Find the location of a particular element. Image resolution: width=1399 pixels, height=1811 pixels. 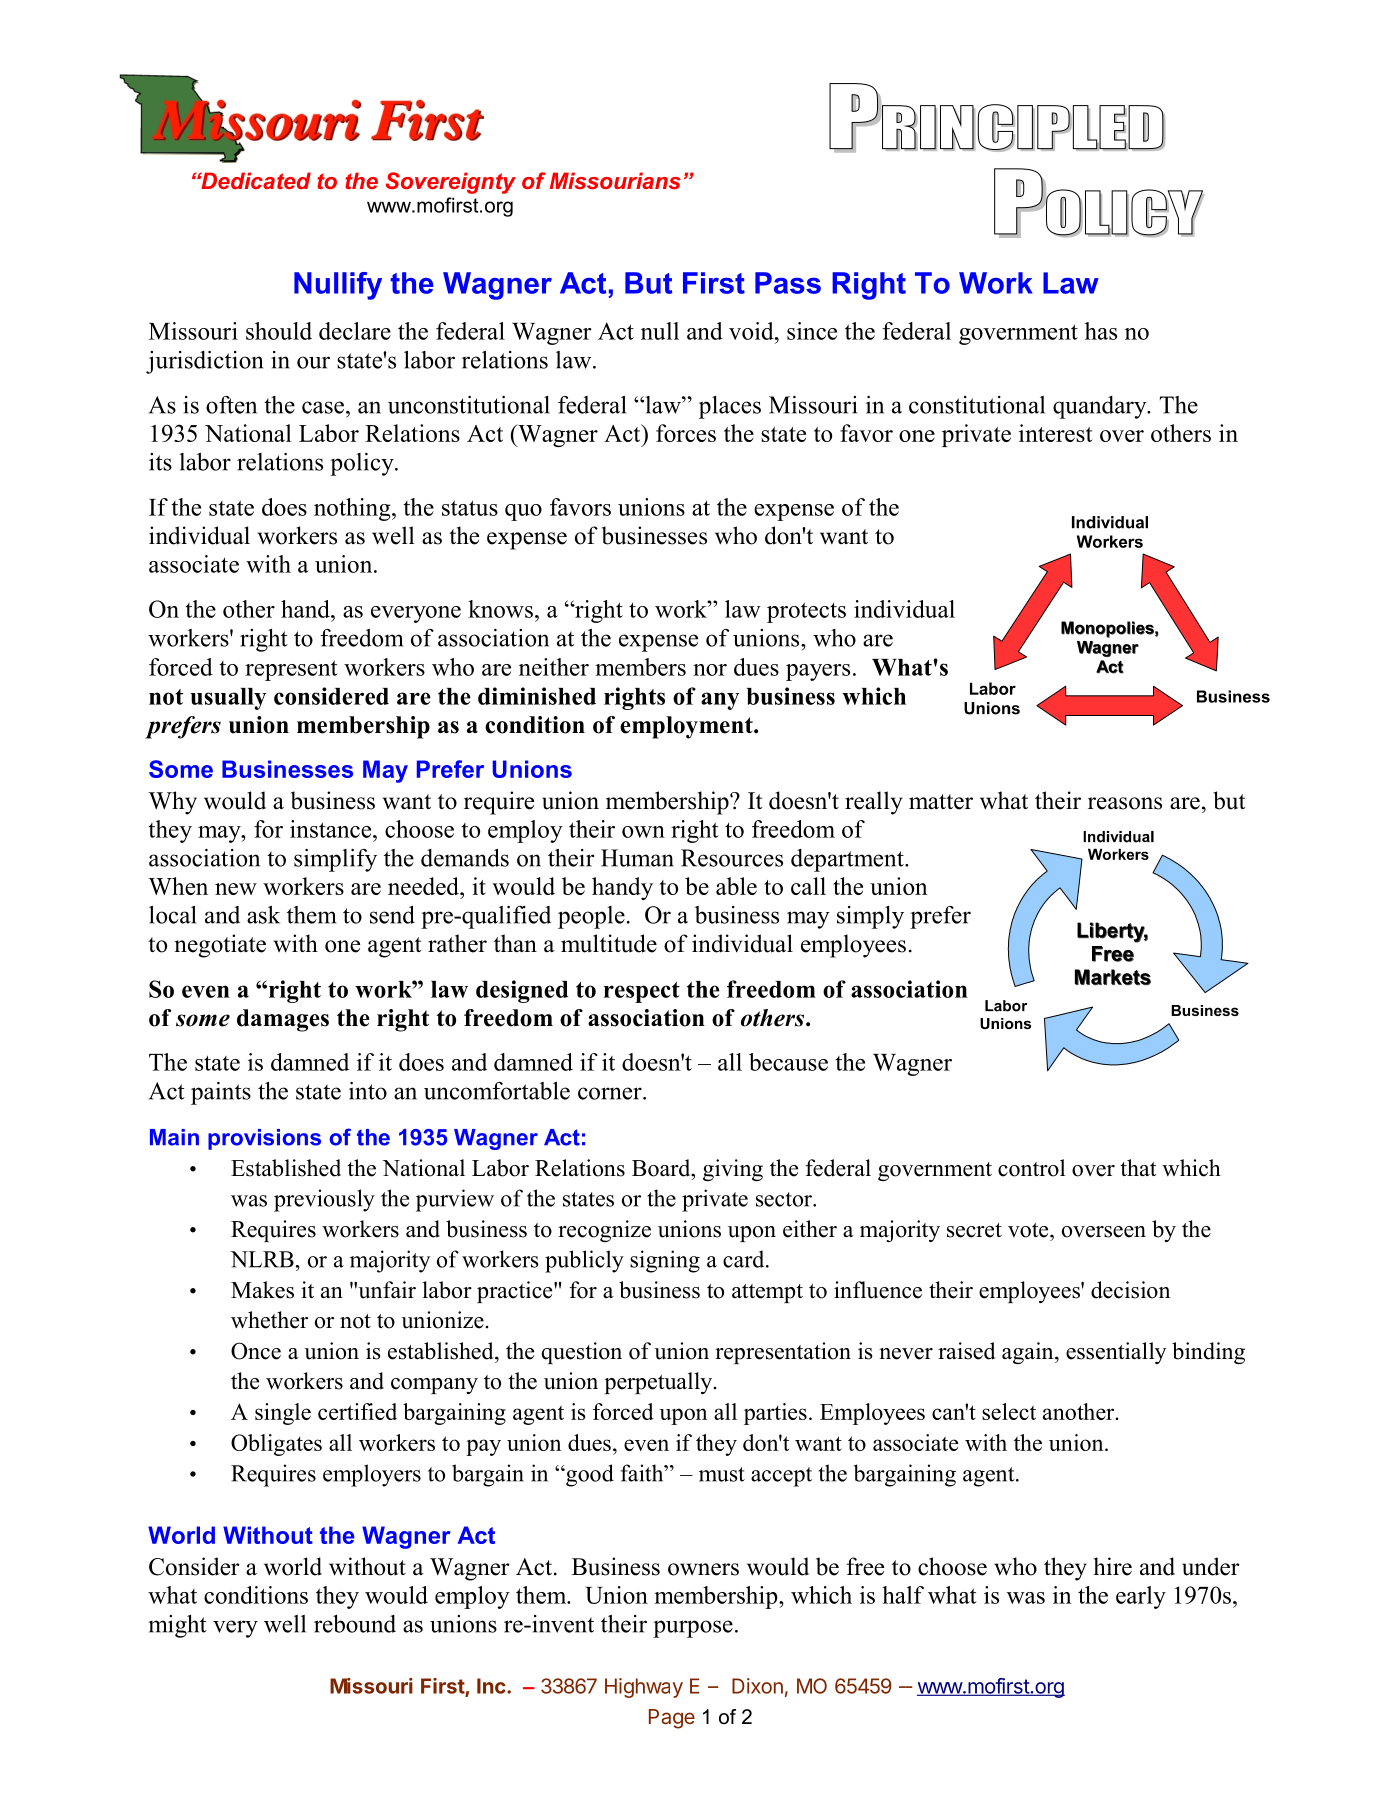

should is located at coordinates (279, 331).
